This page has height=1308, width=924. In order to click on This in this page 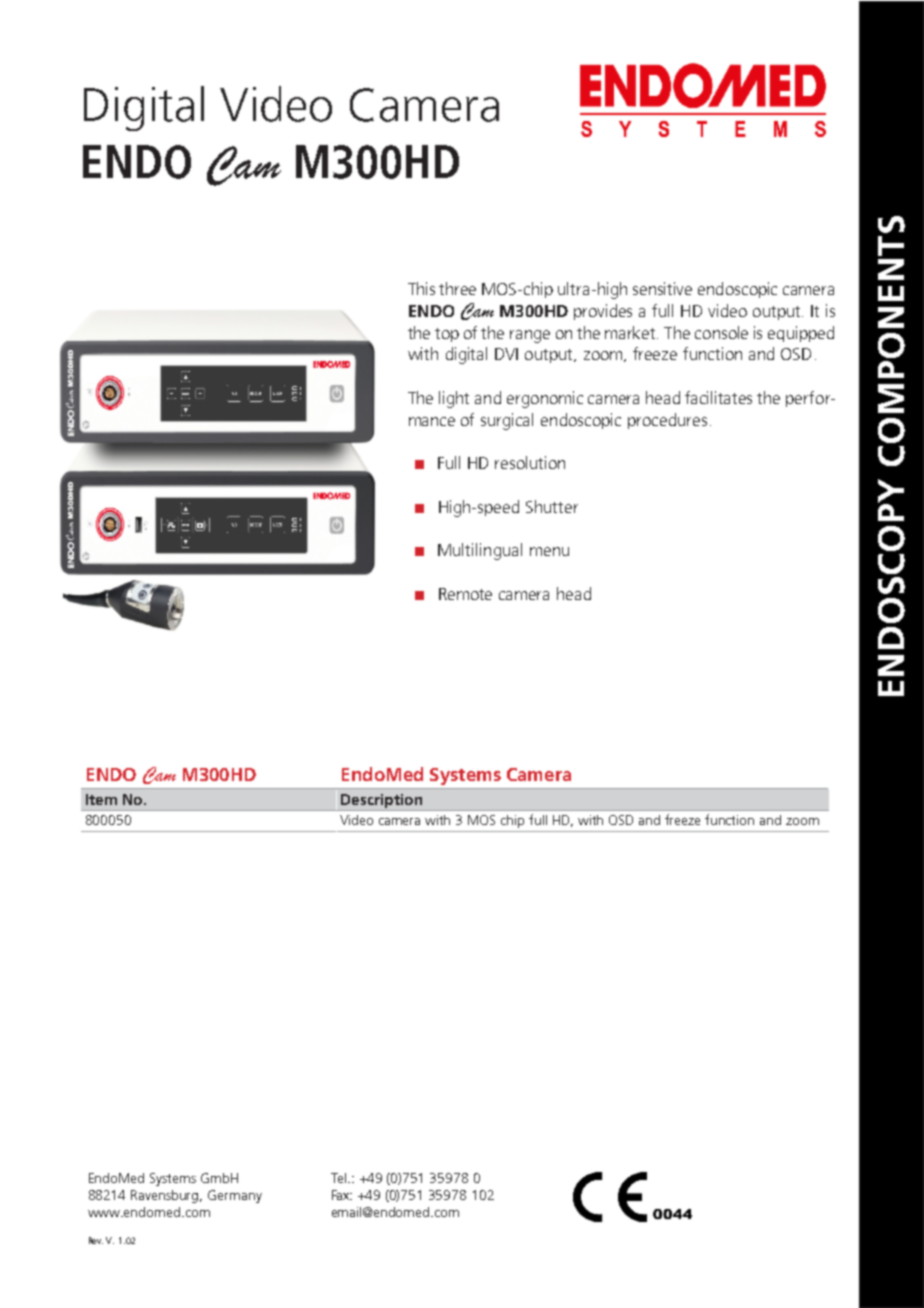, I will do `click(421, 288)`.
